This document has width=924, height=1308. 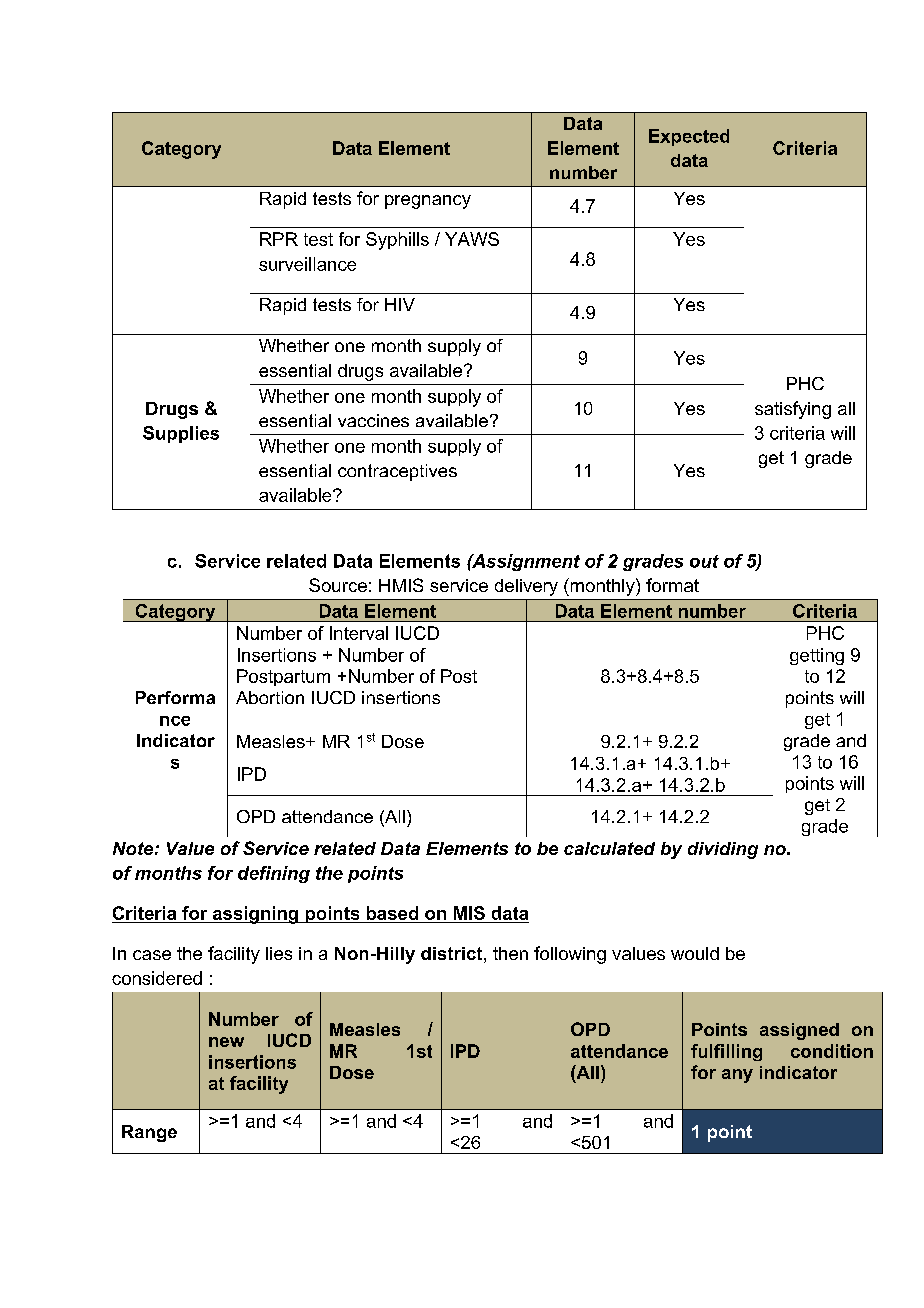 What do you see at coordinates (226, 1042) in the document?
I see `new` at bounding box center [226, 1042].
